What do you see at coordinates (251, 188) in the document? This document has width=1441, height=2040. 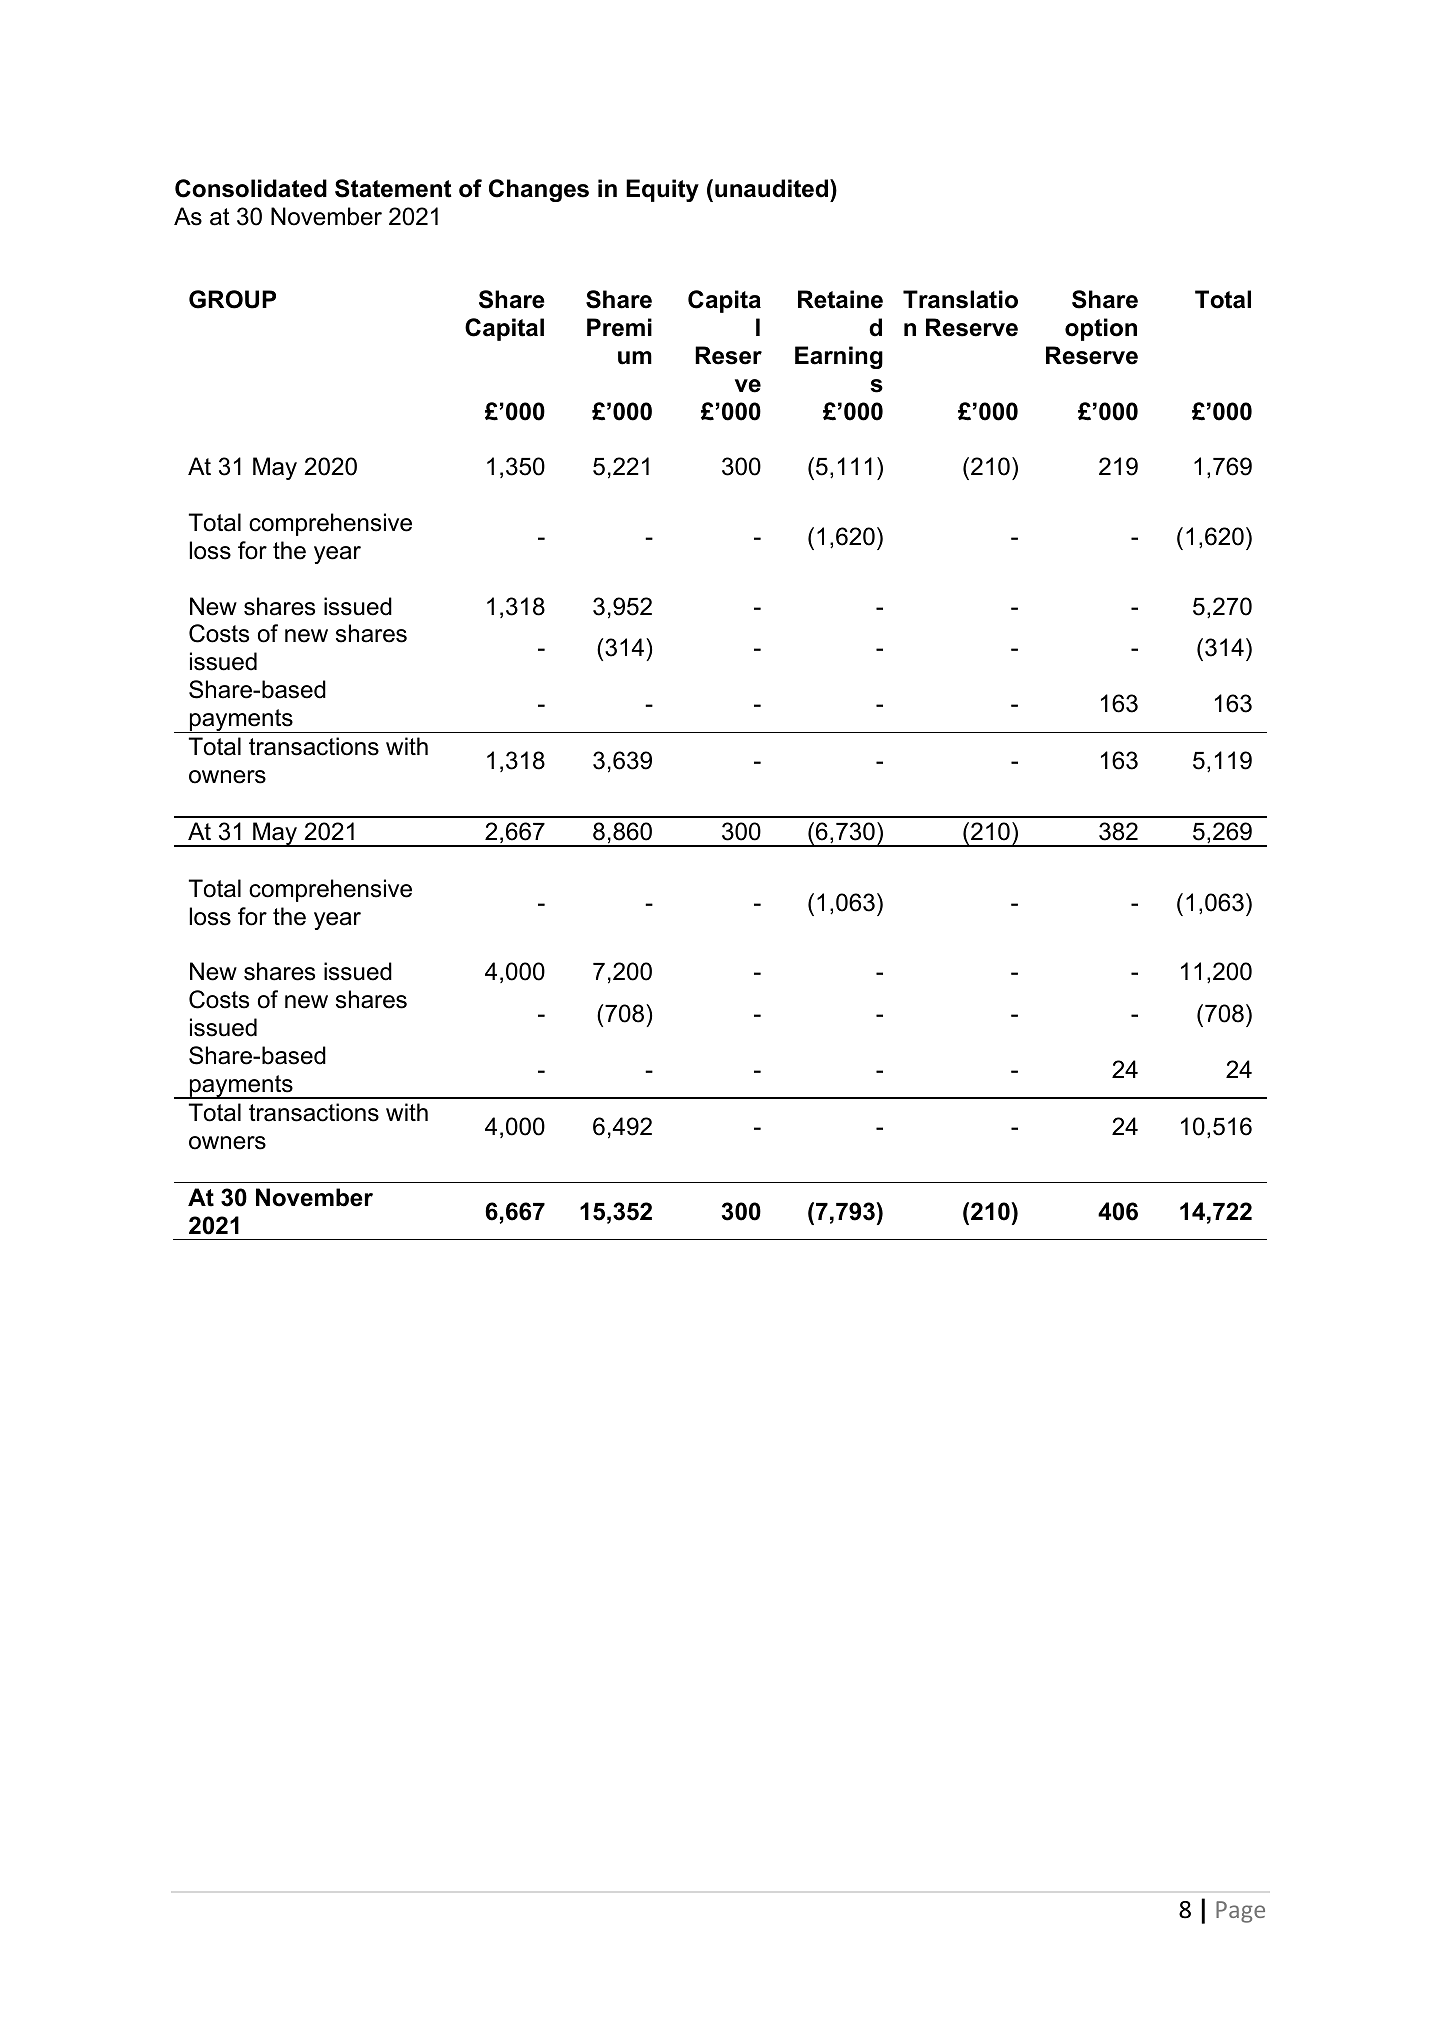 I see `Consolidated` at bounding box center [251, 188].
